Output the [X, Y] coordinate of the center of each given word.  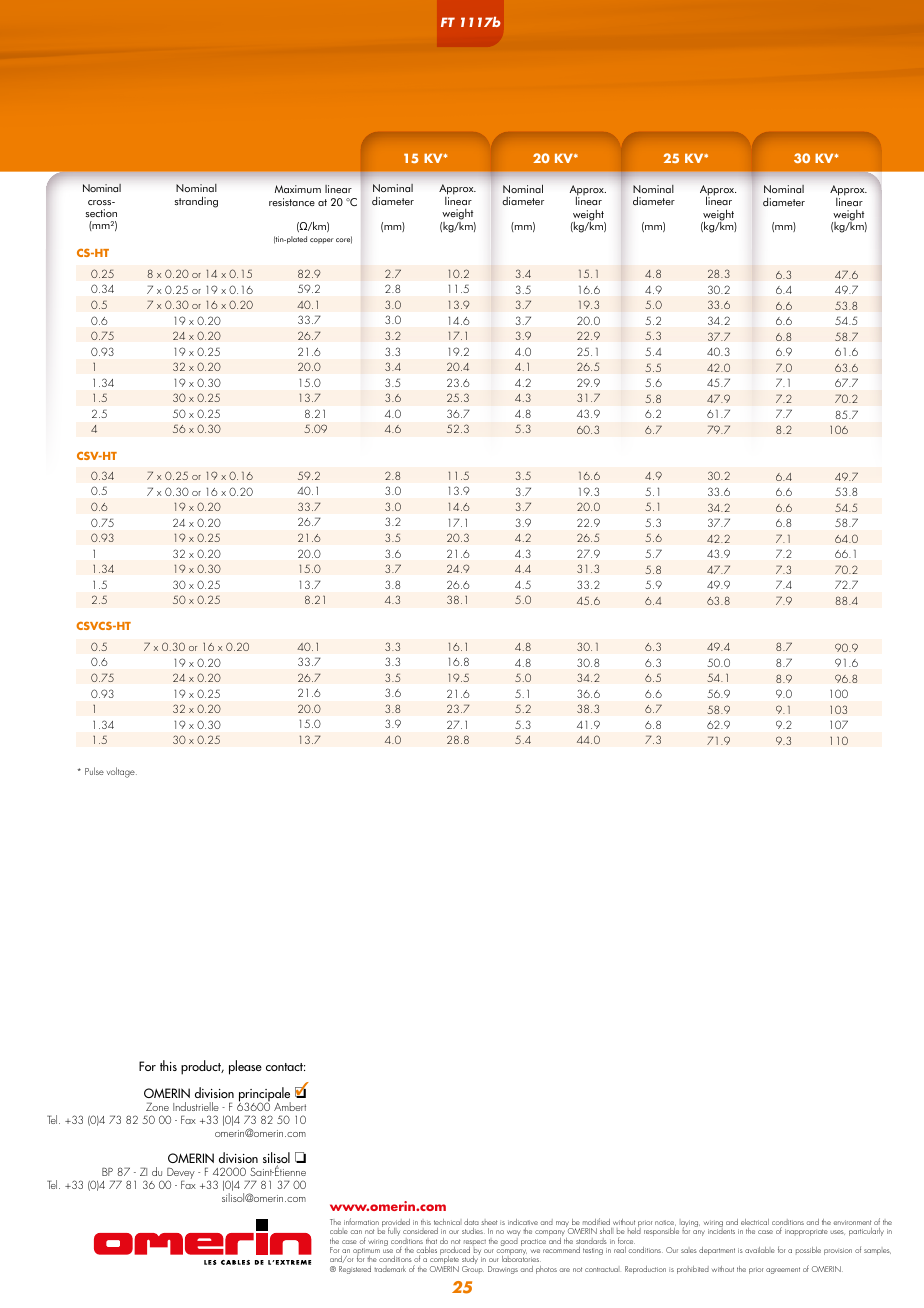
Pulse [94, 771]
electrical [755, 1222]
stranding [196, 202]
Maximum [298, 189]
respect [475, 1244]
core [344, 240]
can [356, 1232]
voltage [122, 772]
